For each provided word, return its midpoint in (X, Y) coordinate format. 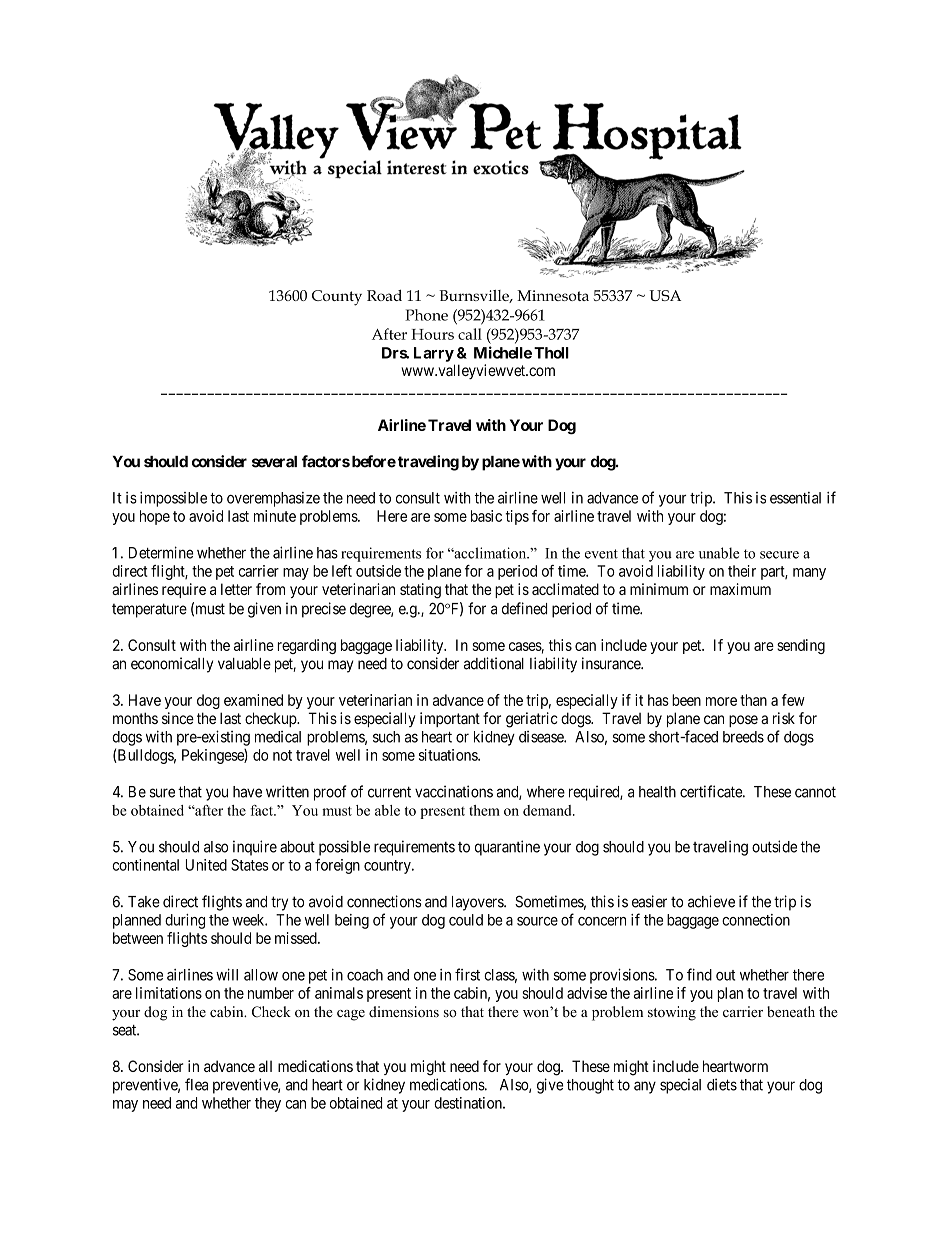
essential (795, 498)
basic (486, 516)
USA (665, 295)
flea (196, 1084)
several (274, 462)
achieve (711, 901)
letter (236, 589)
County (337, 298)
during (185, 921)
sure (162, 793)
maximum (740, 589)
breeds (743, 737)
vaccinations (454, 791)
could (466, 920)
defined (524, 608)
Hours (432, 334)
